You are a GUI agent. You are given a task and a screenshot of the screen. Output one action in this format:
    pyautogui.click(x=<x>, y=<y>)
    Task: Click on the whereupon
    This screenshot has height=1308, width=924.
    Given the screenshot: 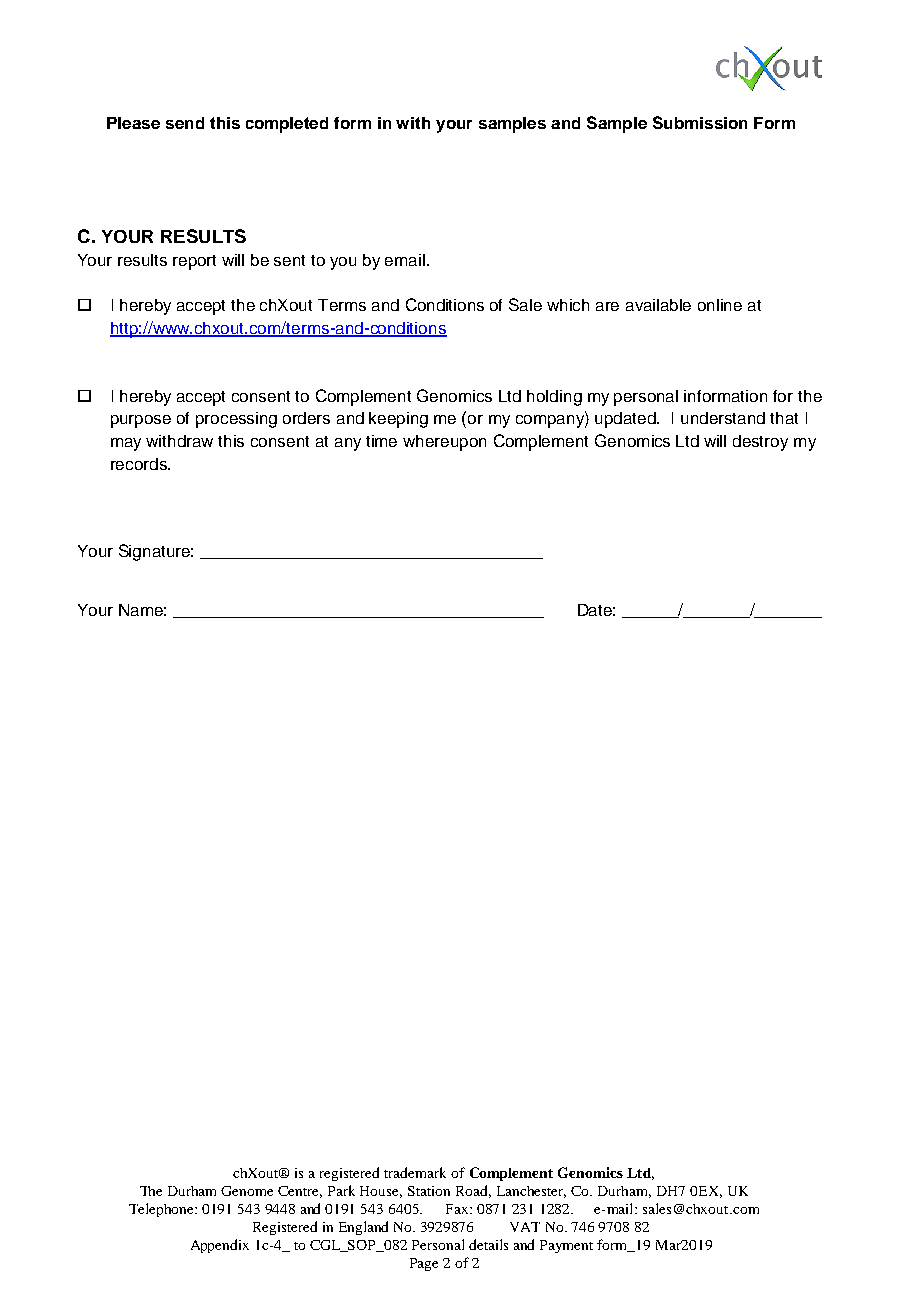 What is the action you would take?
    pyautogui.click(x=444, y=443)
